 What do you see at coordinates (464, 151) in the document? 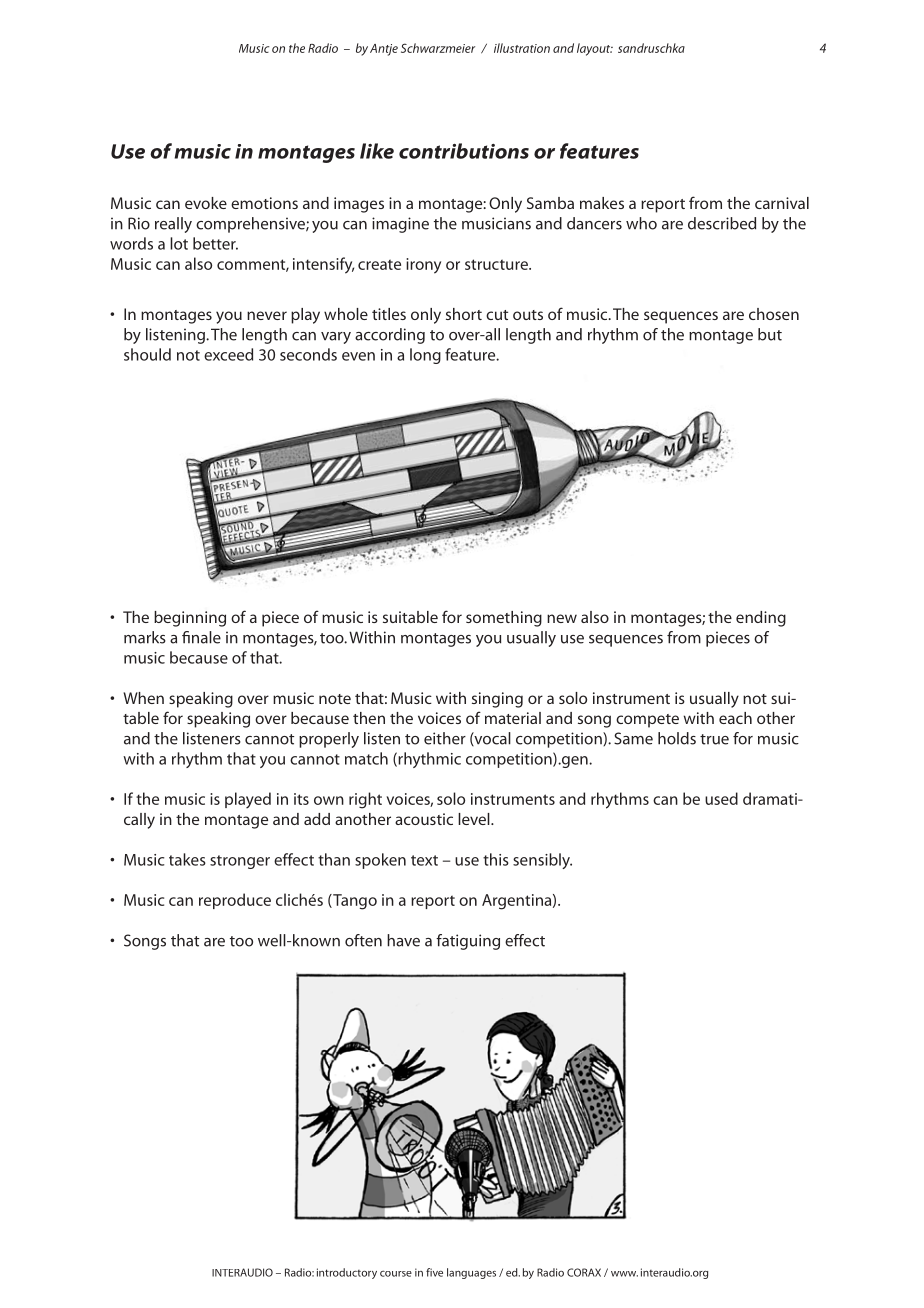
I see `contributions` at bounding box center [464, 151].
